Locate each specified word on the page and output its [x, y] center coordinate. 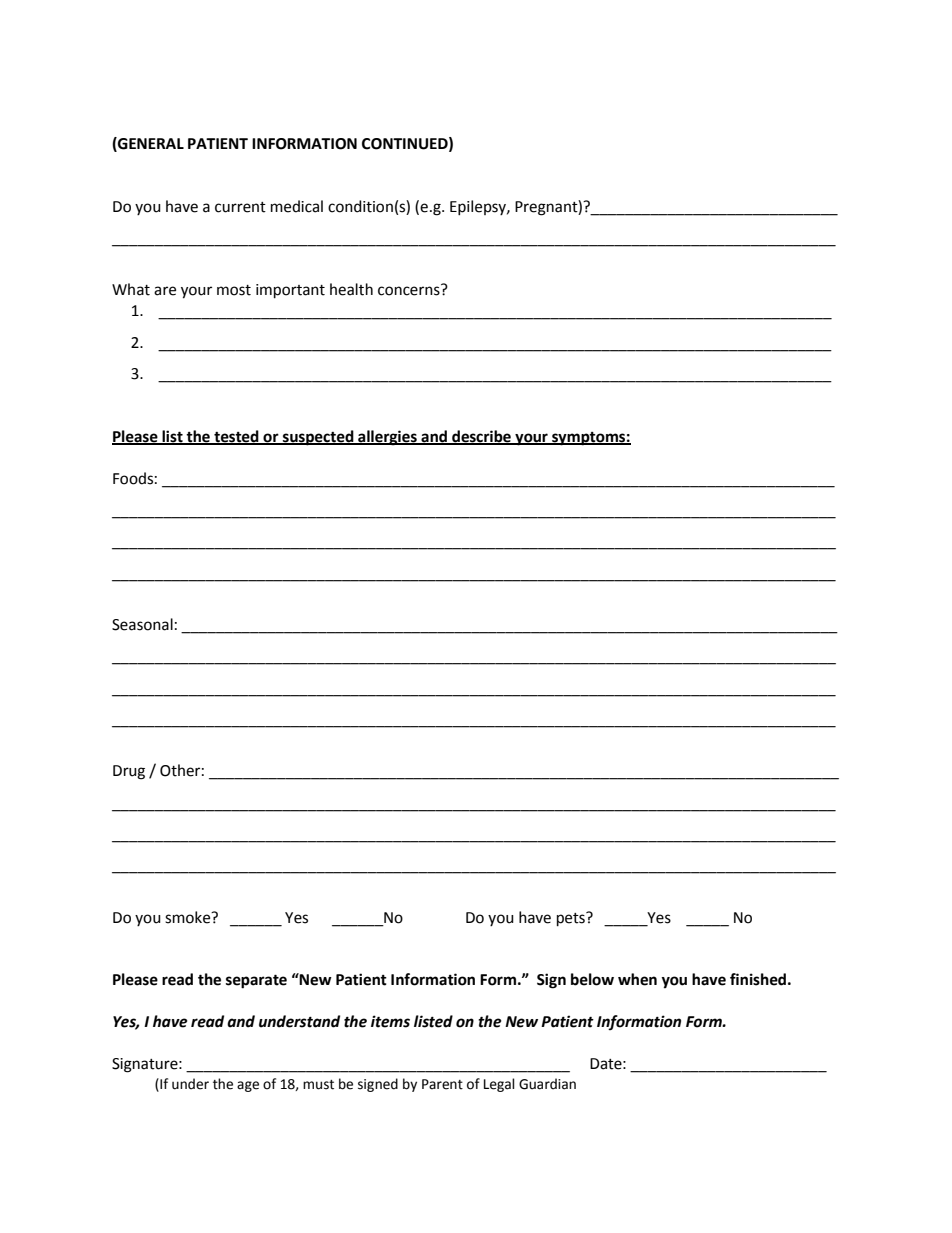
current [240, 207]
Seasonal [142, 624]
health [351, 289]
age [248, 1086]
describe [481, 437]
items [390, 1021]
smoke [189, 917]
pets [572, 919]
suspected [318, 438]
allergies [387, 438]
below [592, 979]
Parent [442, 1084]
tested [236, 437]
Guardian [547, 1084]
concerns [409, 291]
